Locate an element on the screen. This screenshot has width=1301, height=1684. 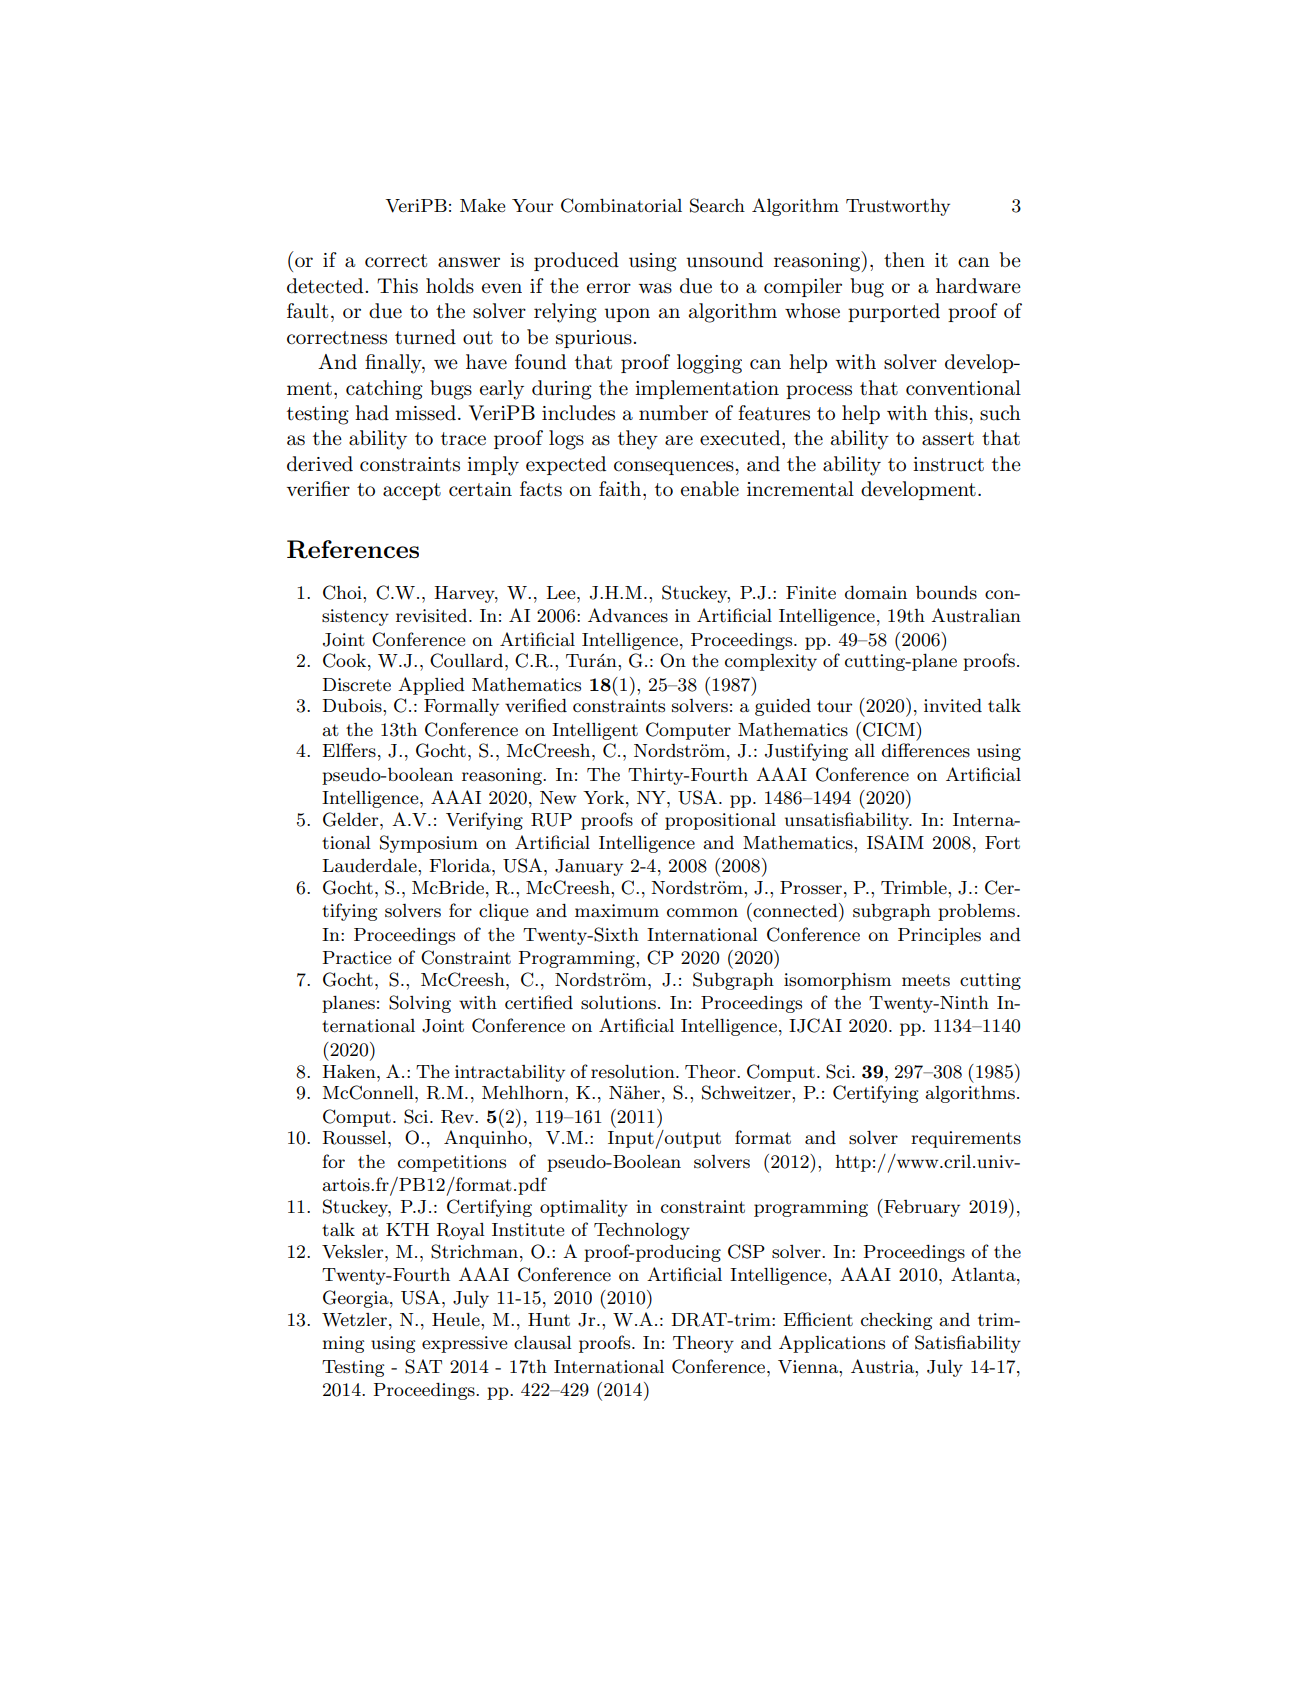
holds is located at coordinates (450, 286).
